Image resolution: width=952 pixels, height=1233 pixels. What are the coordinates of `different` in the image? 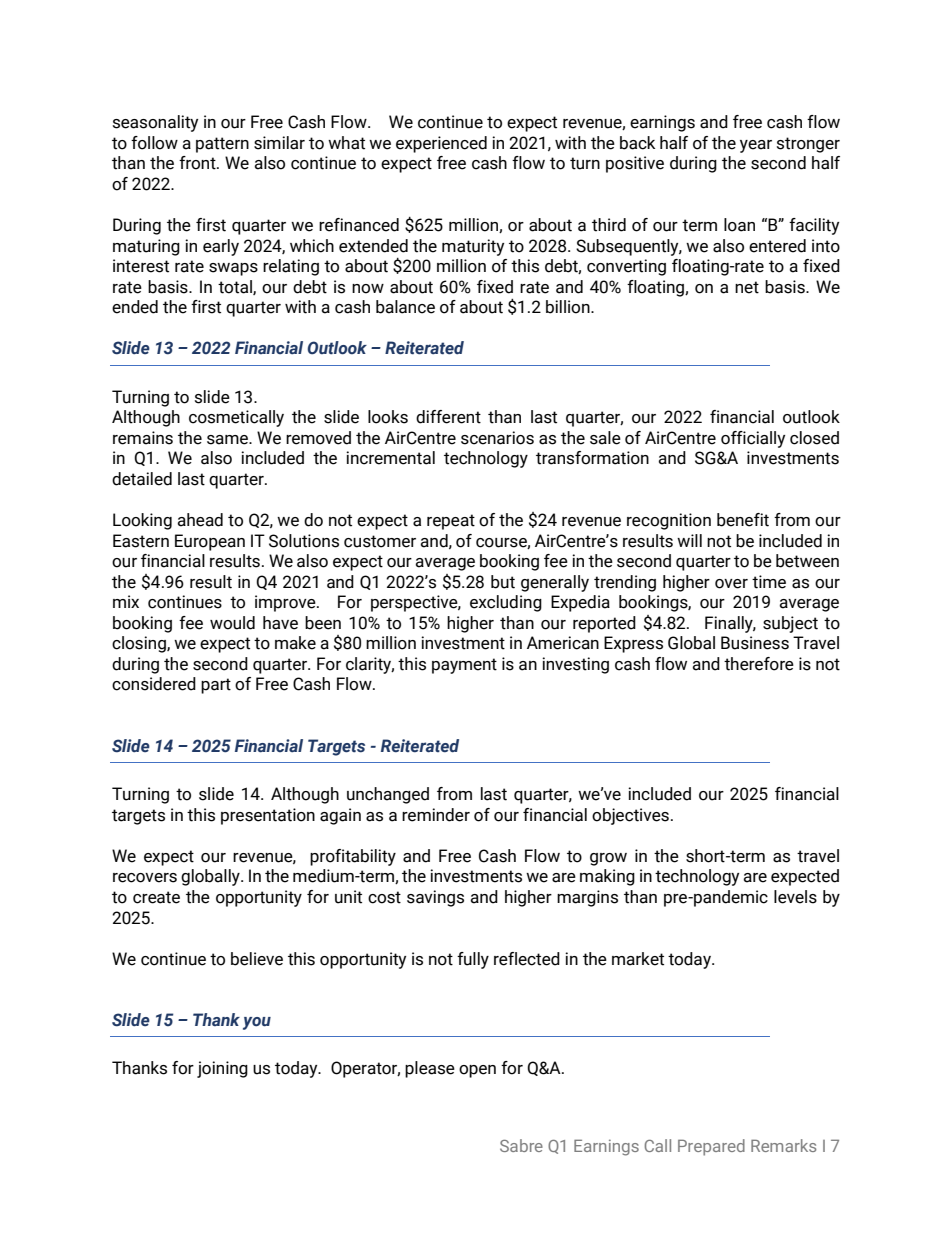 It's located at (448, 417).
